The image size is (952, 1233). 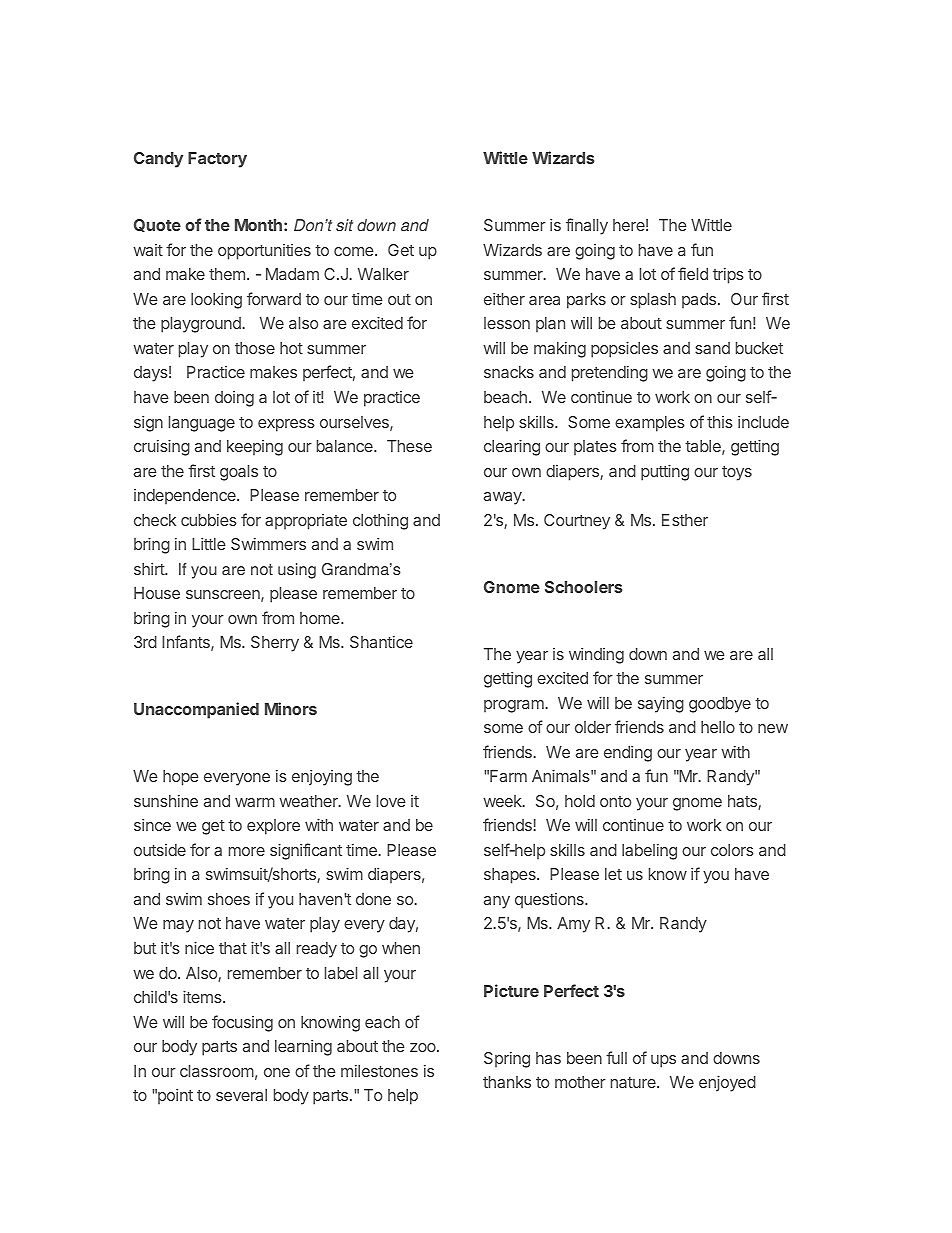 What do you see at coordinates (509, 372) in the image?
I see `snacks` at bounding box center [509, 372].
